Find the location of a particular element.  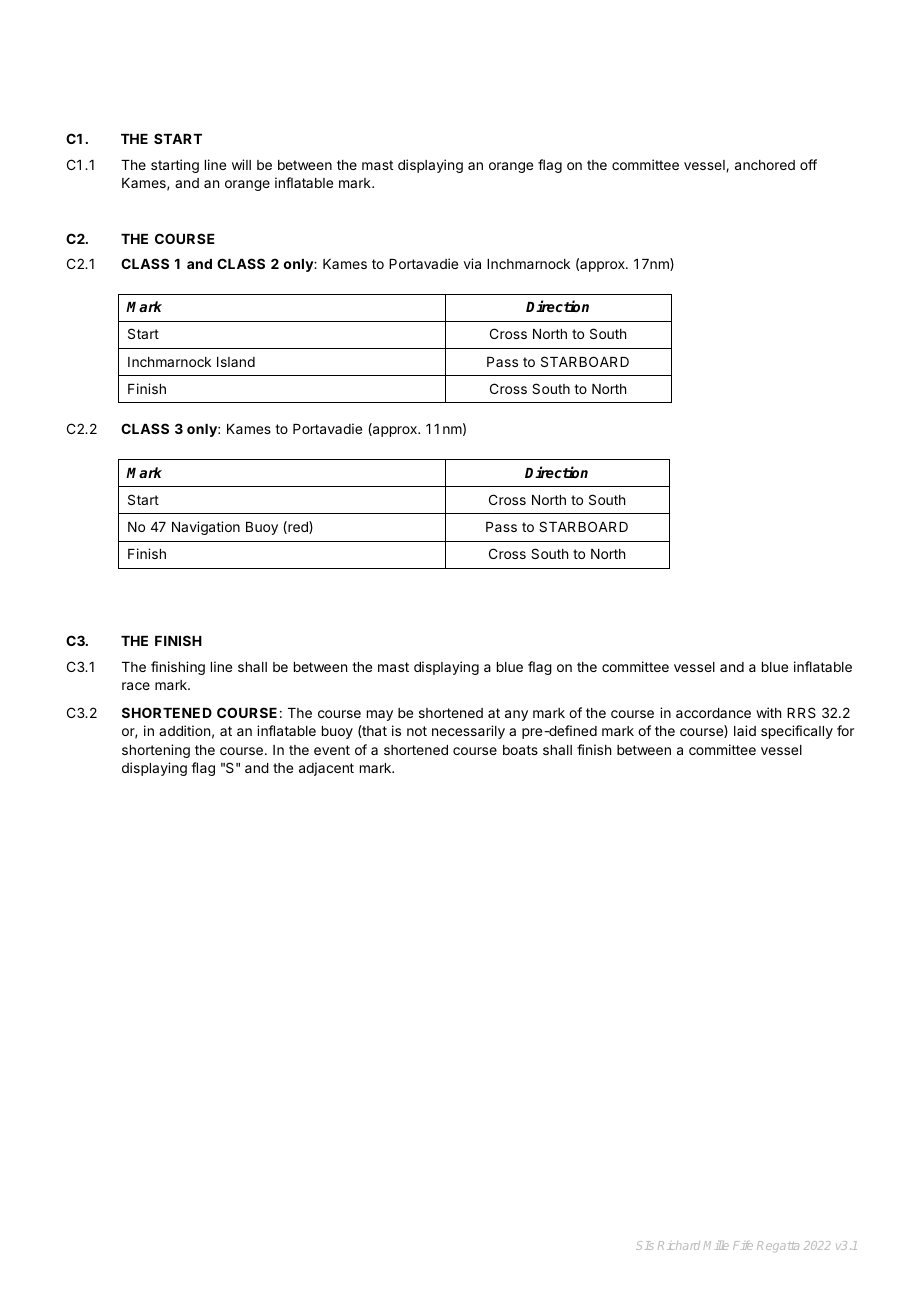

will is located at coordinates (241, 164).
